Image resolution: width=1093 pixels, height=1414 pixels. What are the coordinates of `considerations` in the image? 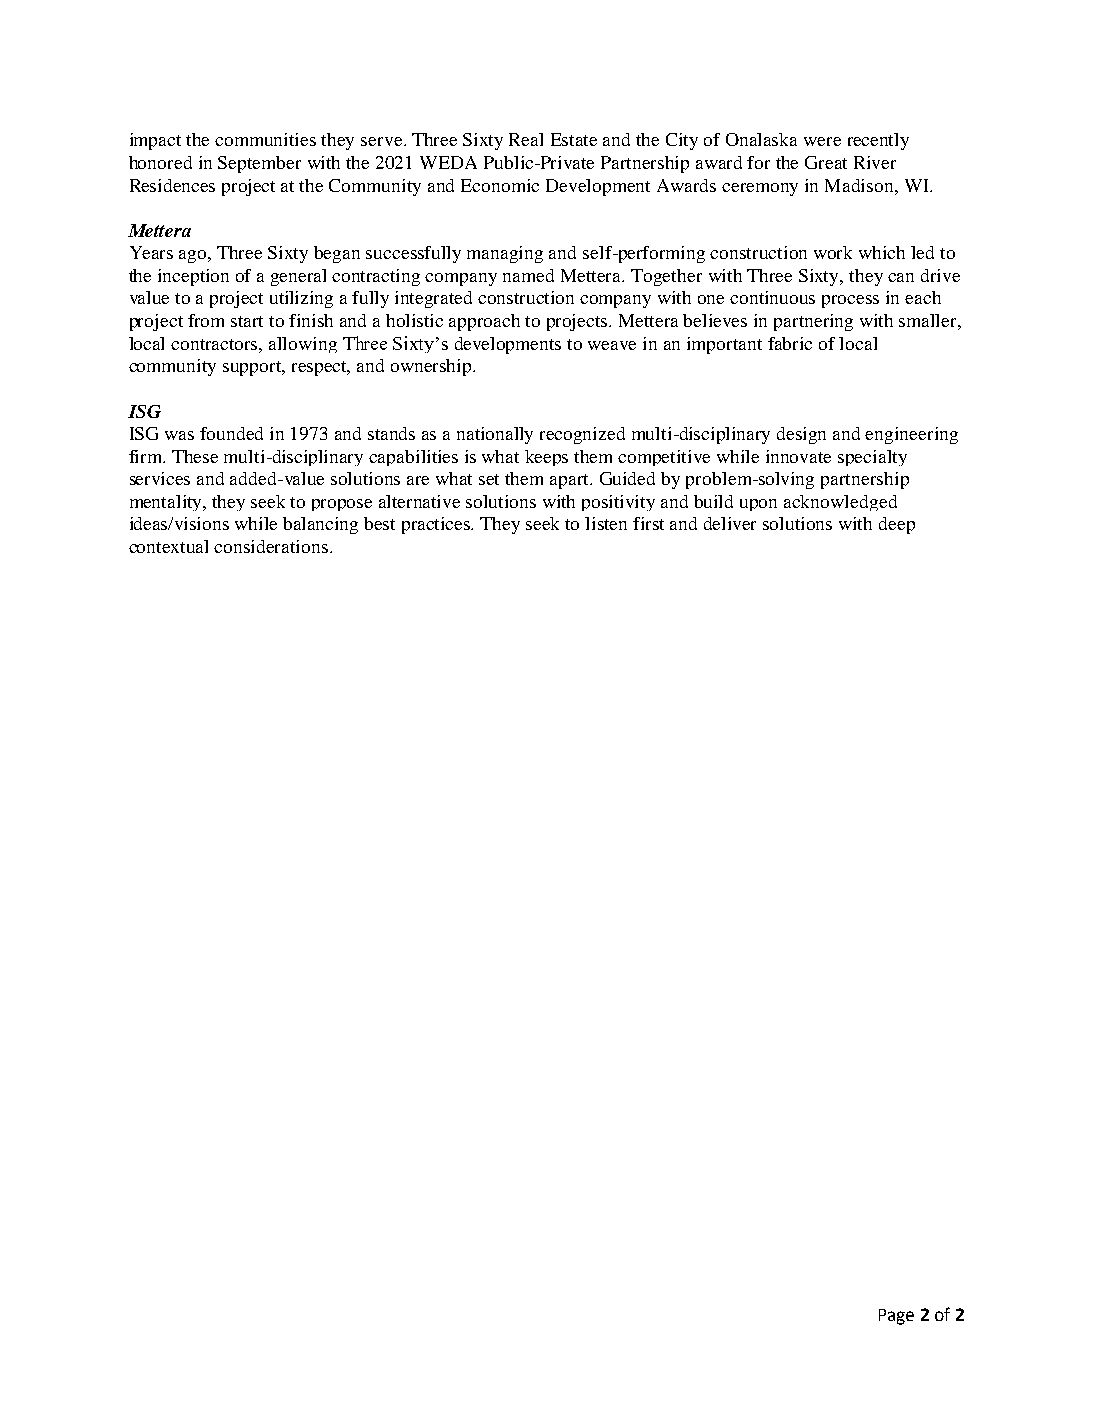 It's located at (272, 546).
